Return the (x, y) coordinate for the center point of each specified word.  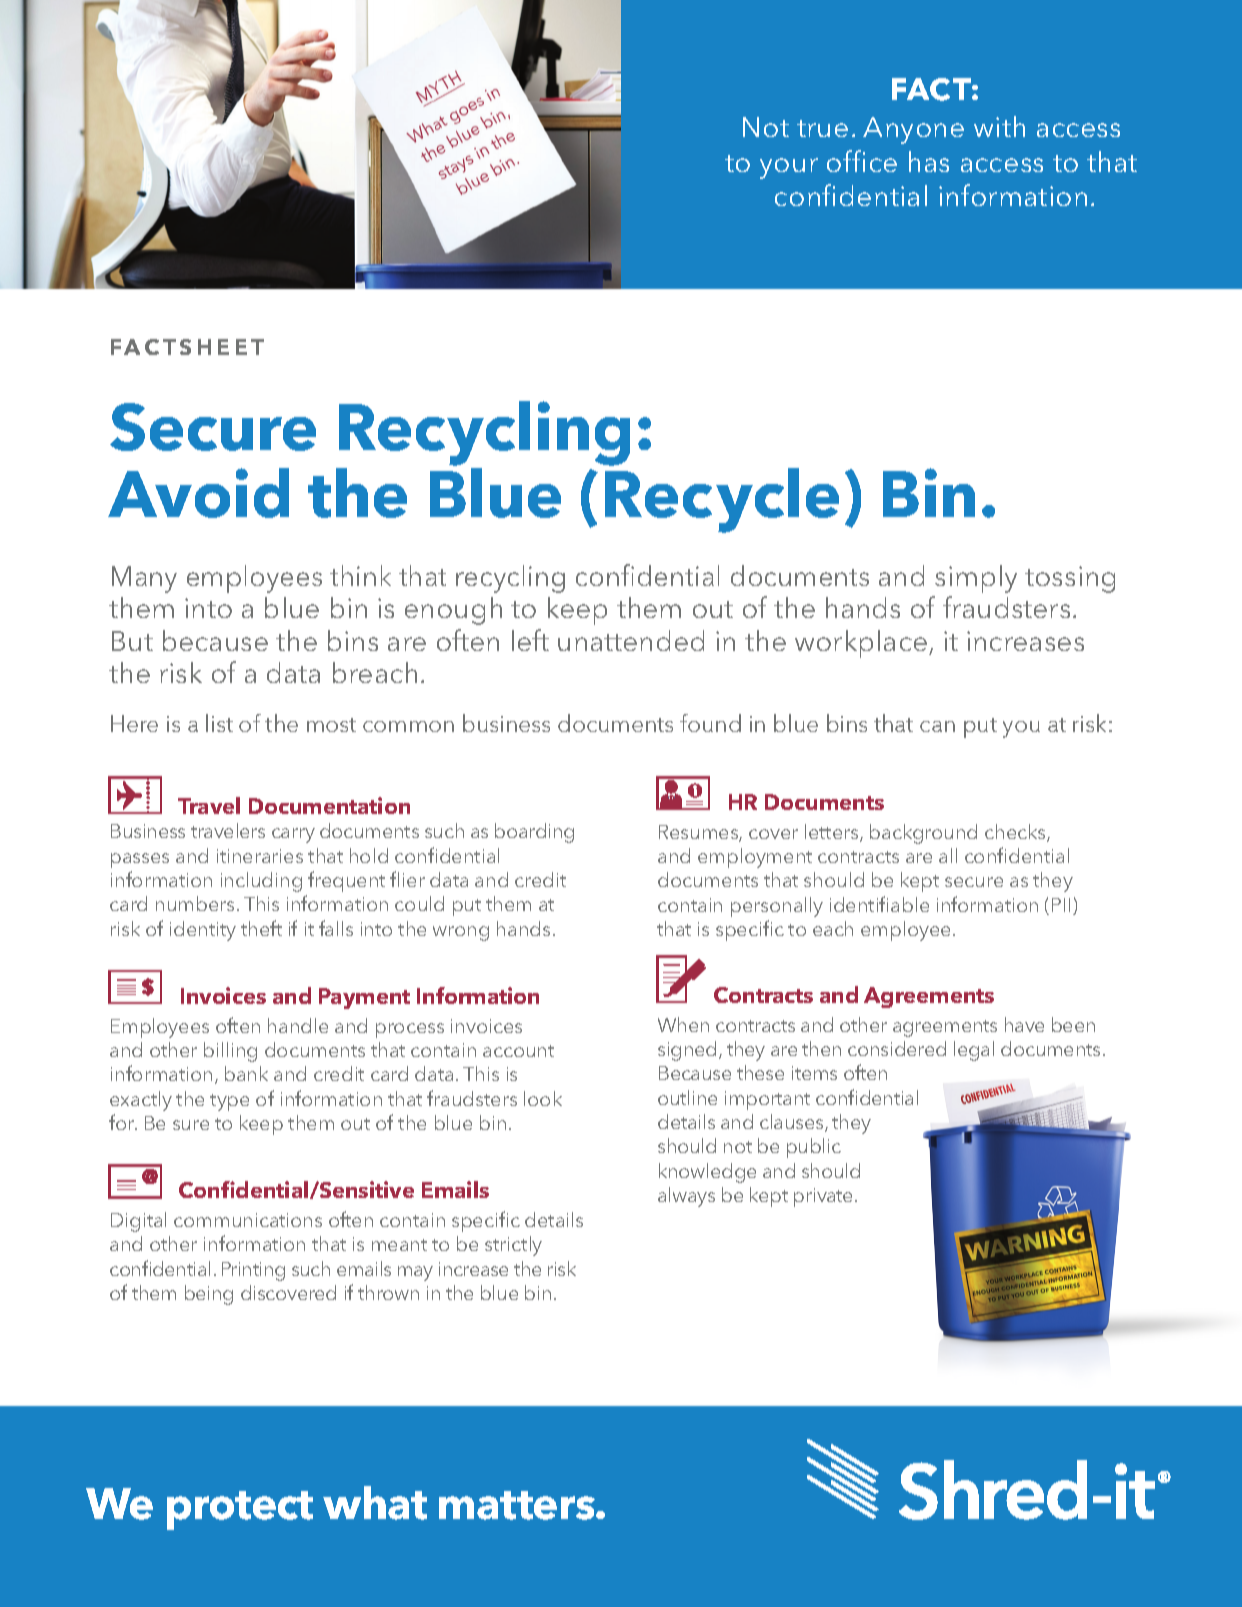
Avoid (198, 493)
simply (976, 579)
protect (240, 1510)
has (929, 161)
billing (230, 1052)
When (683, 1024)
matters (518, 1505)
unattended (631, 640)
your (789, 168)
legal (974, 1051)
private (825, 1197)
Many (144, 579)
